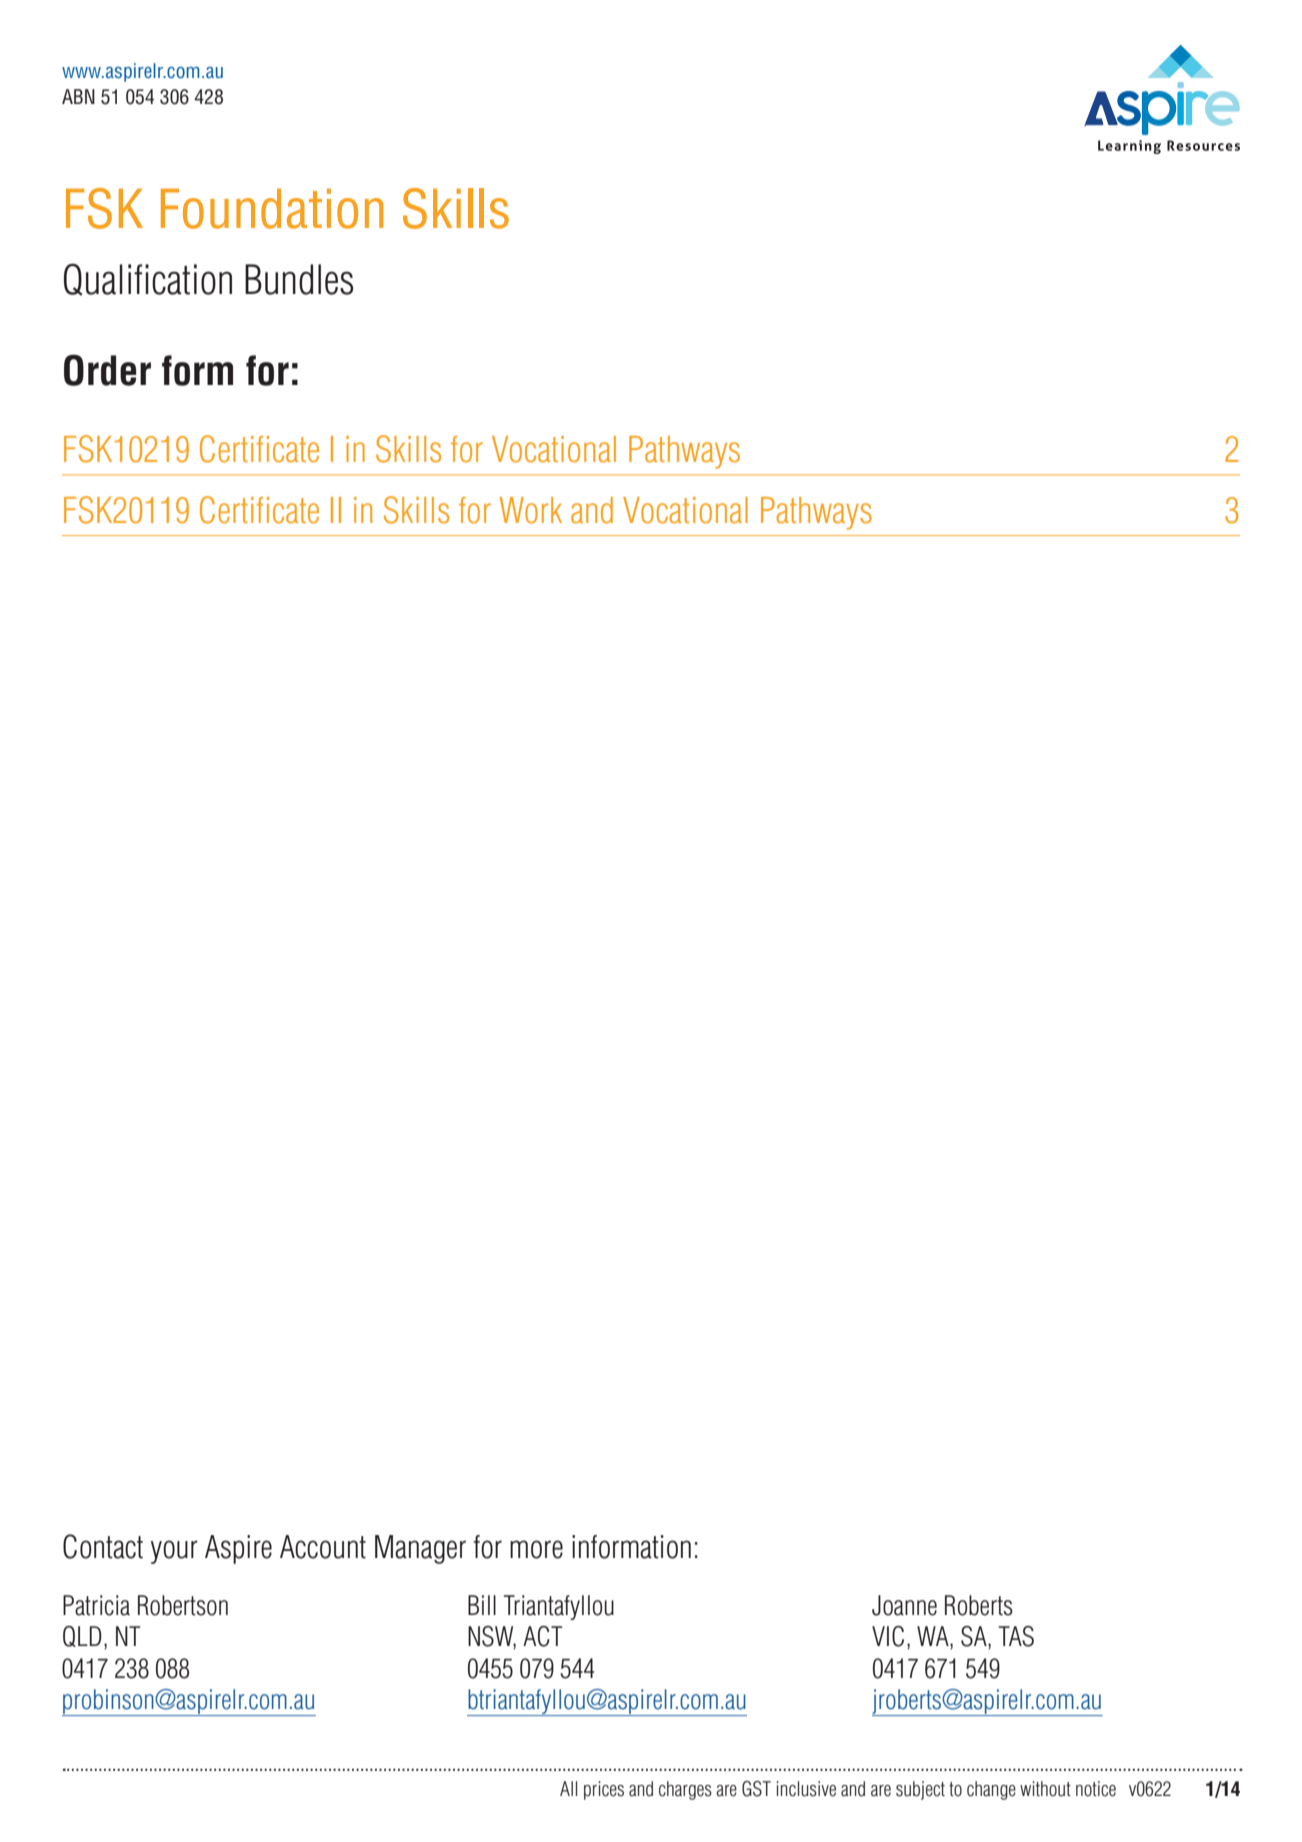  I want to click on Work, so click(531, 510).
